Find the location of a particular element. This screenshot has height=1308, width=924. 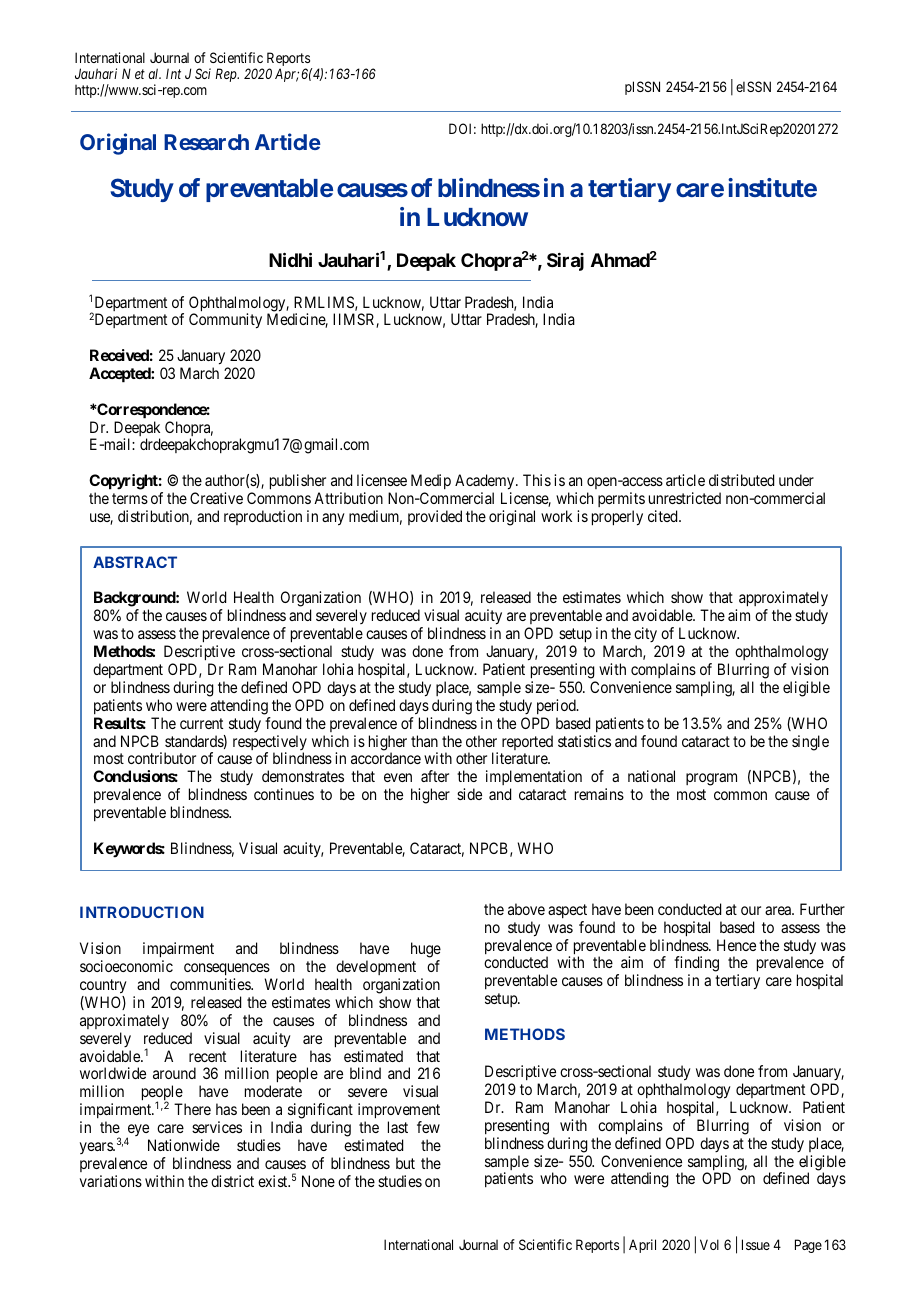

under is located at coordinates (796, 480).
